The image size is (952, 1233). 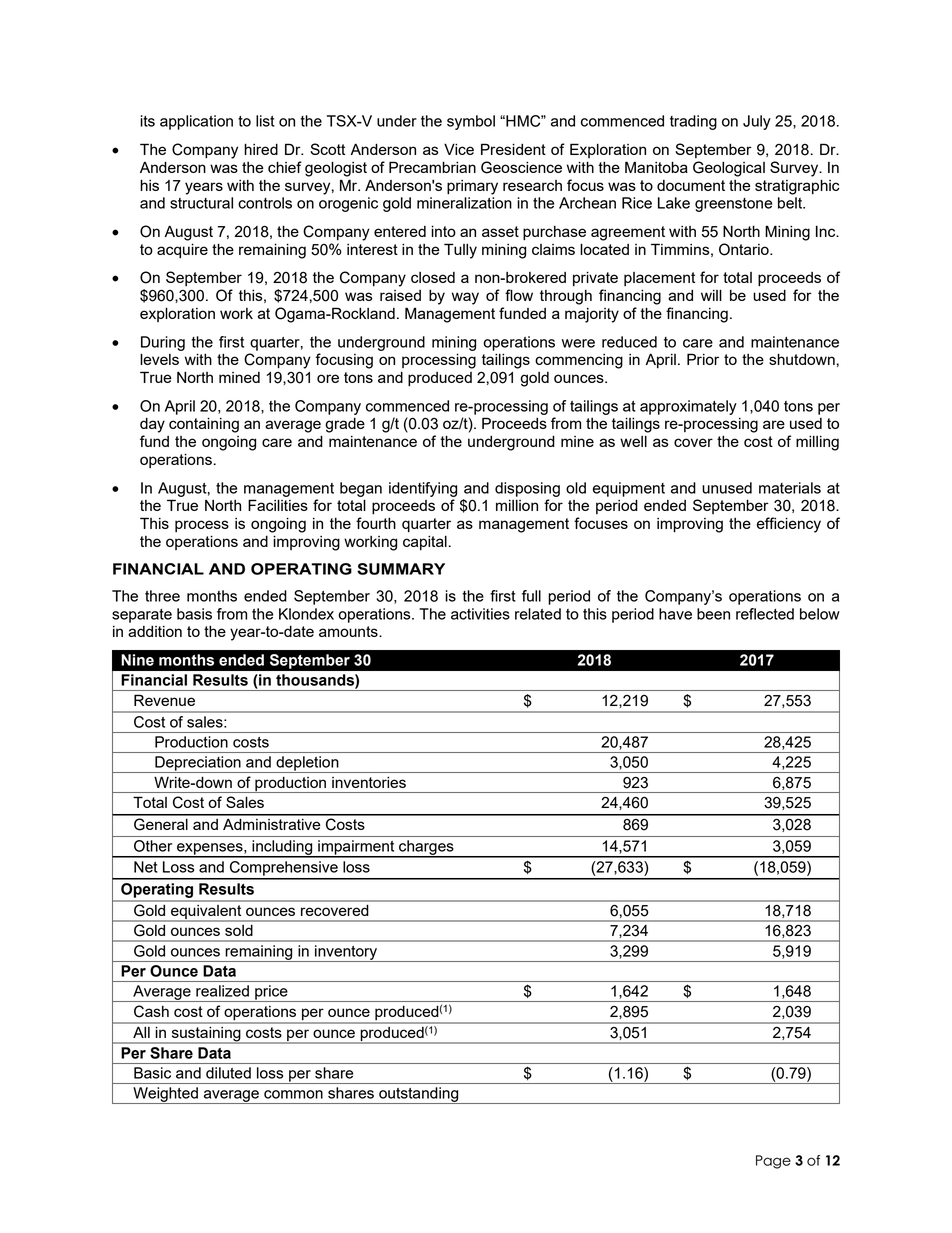 I want to click on Vice, so click(x=459, y=149).
